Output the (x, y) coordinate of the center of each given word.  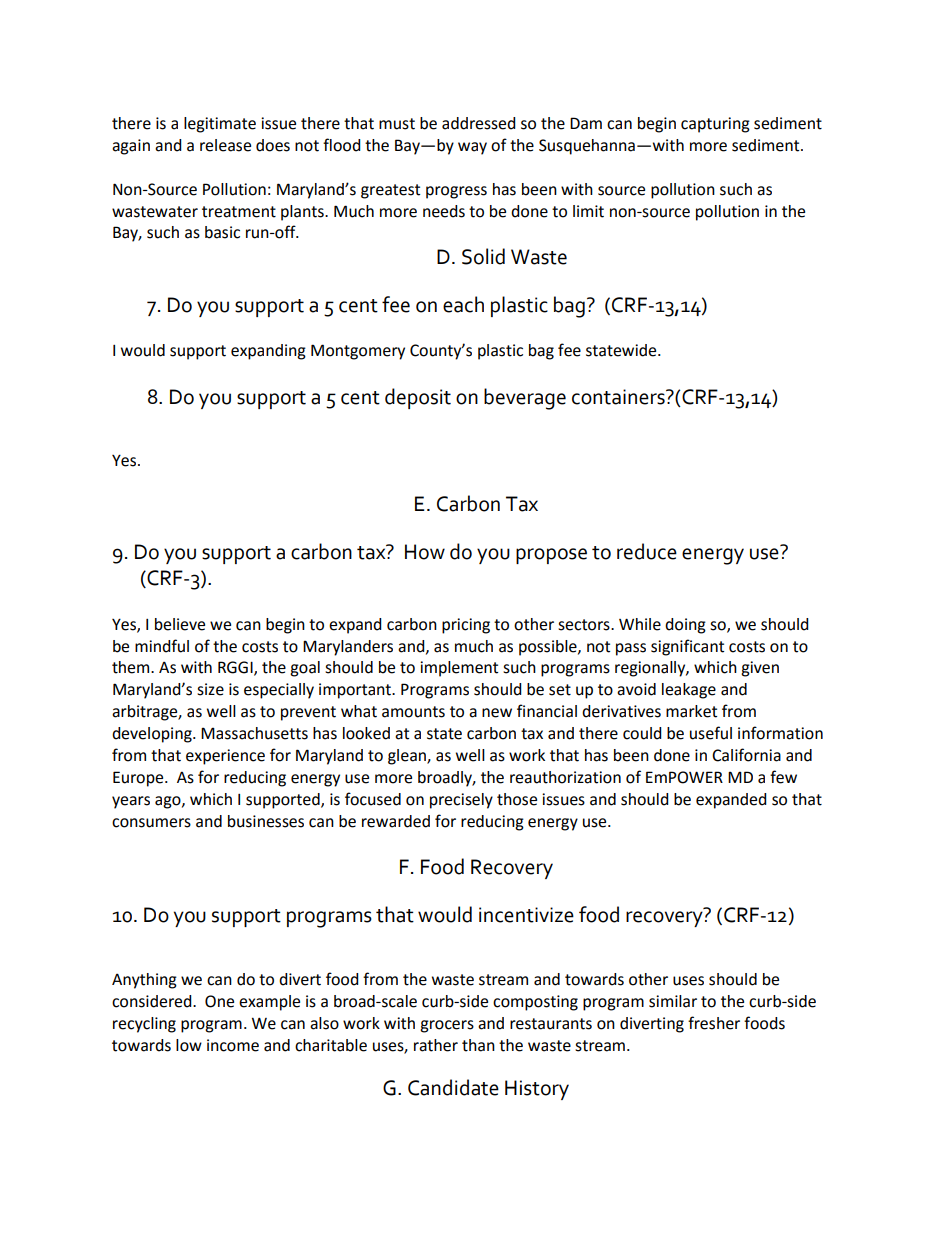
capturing (715, 125)
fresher (714, 1023)
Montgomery (358, 352)
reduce (647, 551)
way (472, 148)
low (189, 1045)
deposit (418, 398)
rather (436, 1045)
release (225, 145)
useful (711, 733)
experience (225, 757)
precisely (461, 801)
